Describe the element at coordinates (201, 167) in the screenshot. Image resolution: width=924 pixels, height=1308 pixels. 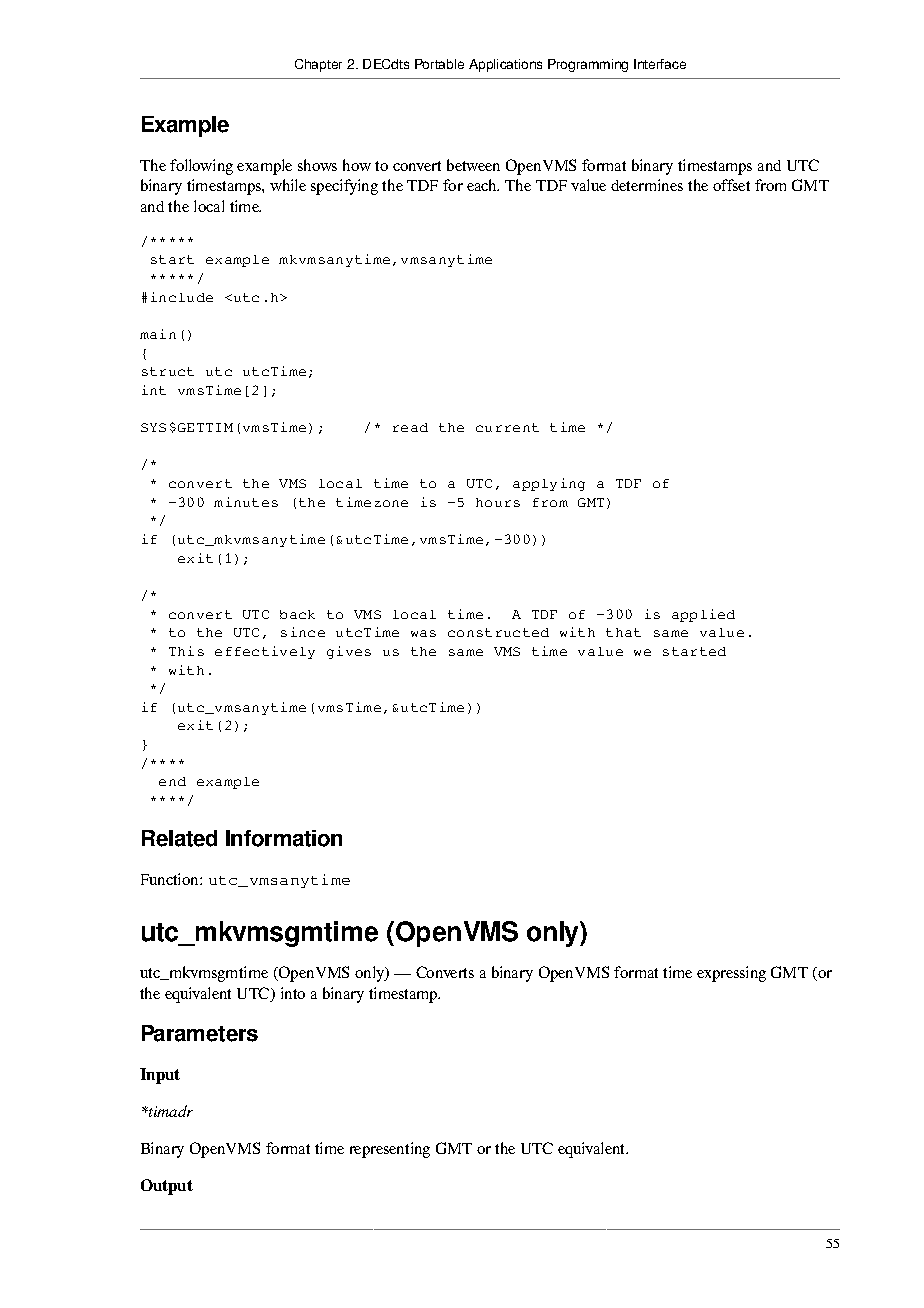
I see `following` at that location.
